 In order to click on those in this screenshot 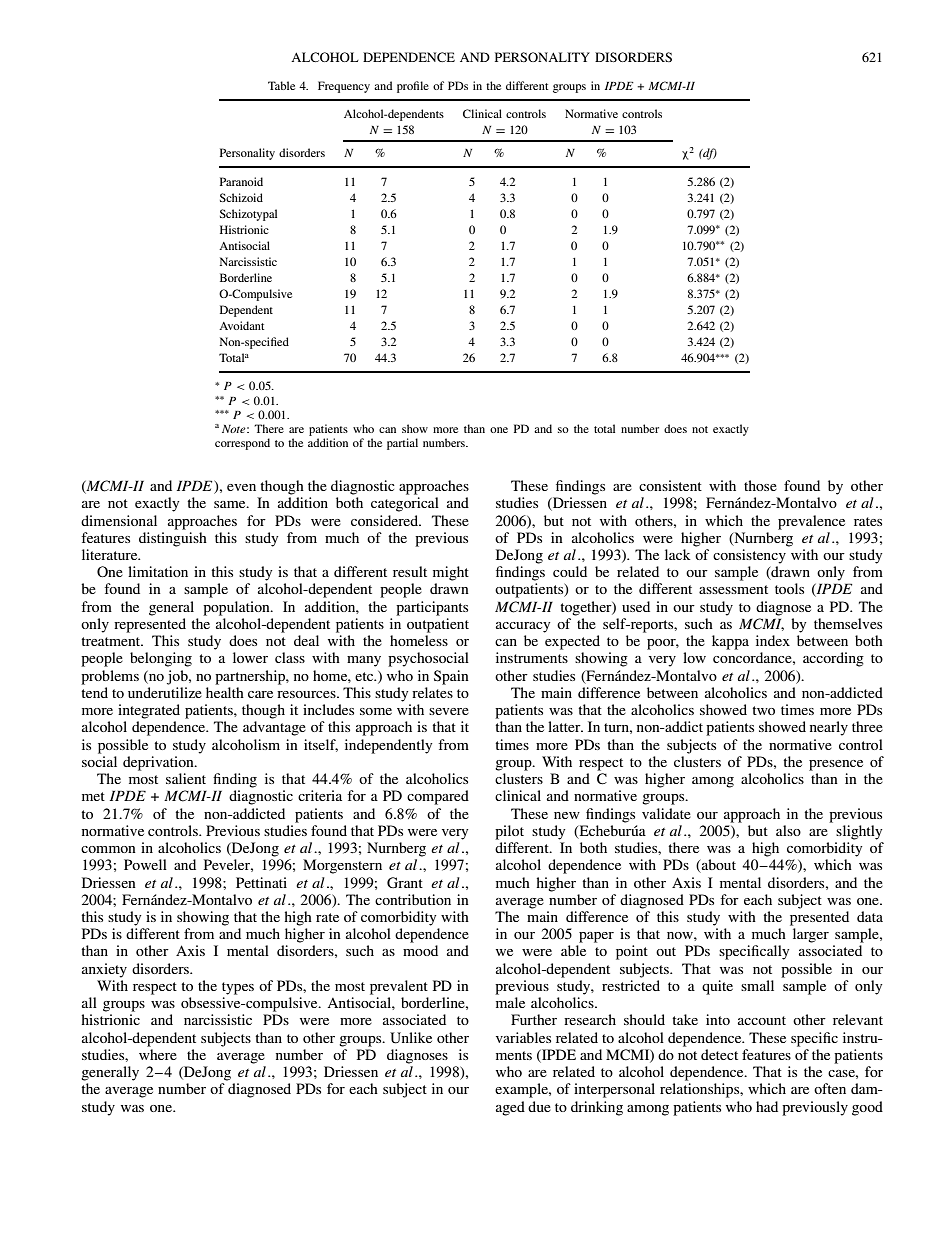, I will do `click(760, 485)`.
